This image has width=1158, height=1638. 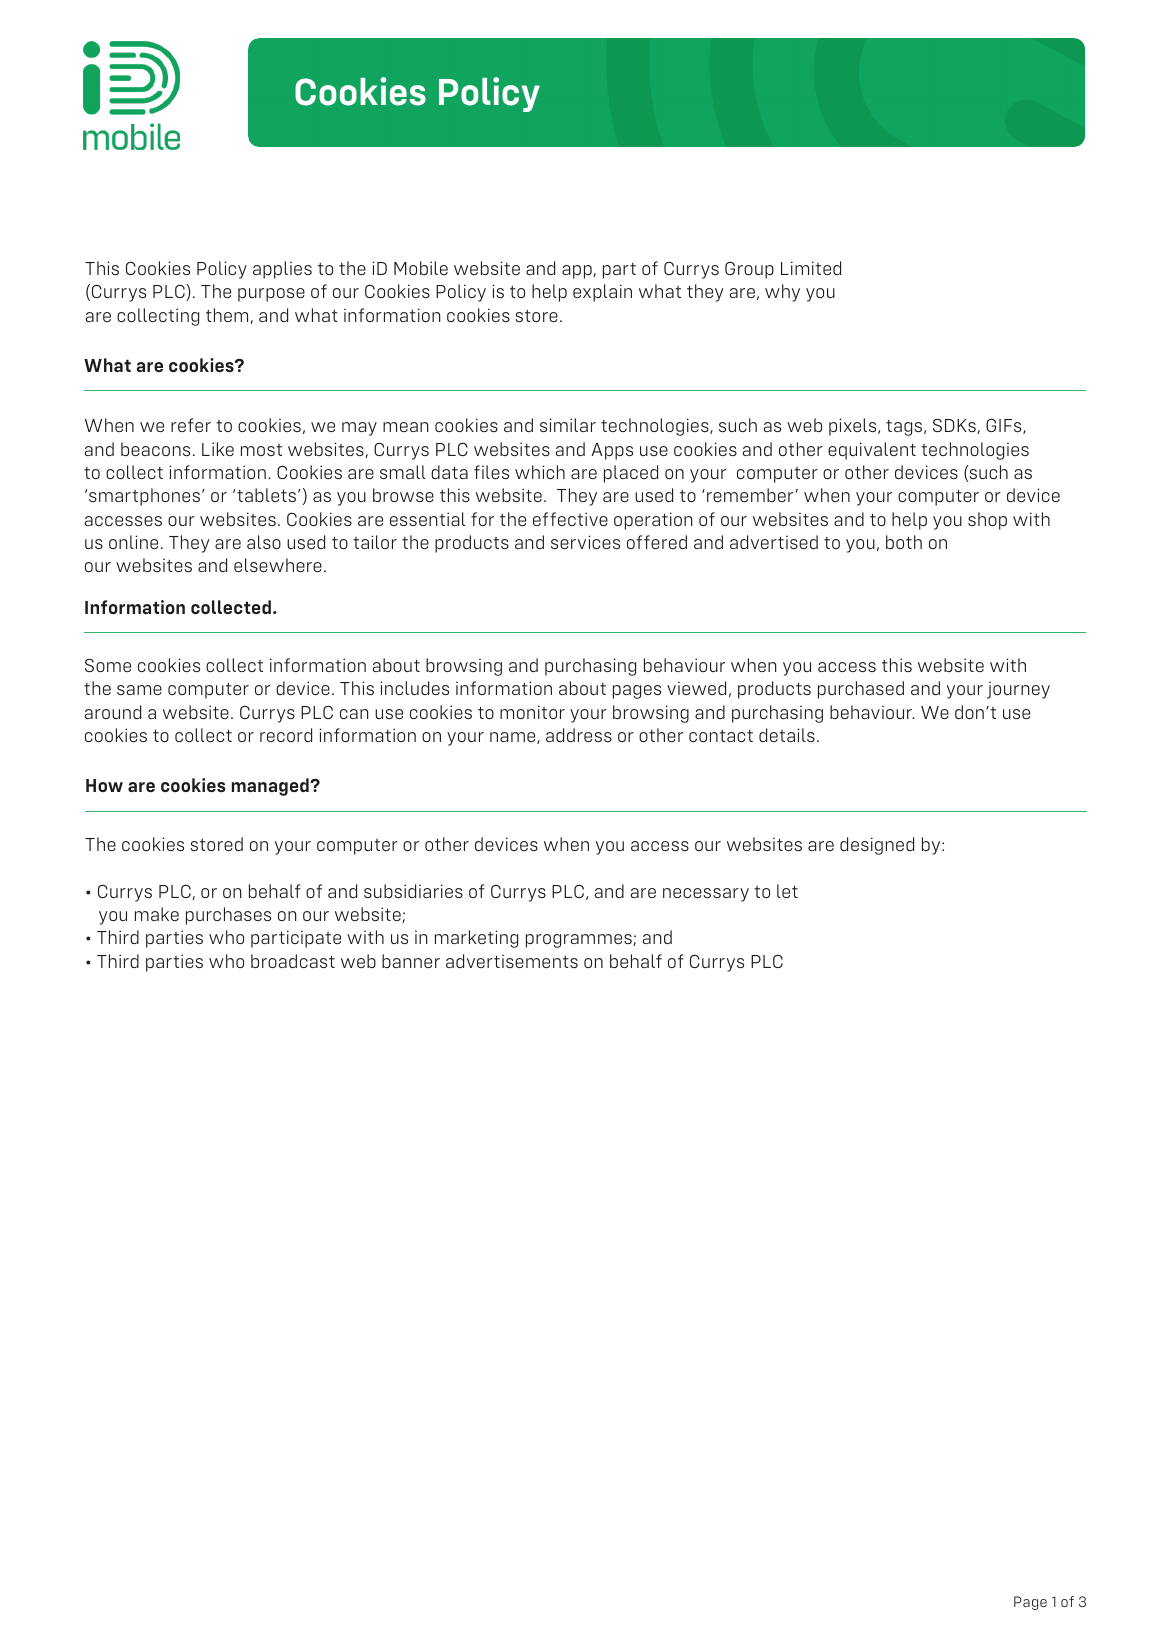 I want to click on effective, so click(x=570, y=519).
